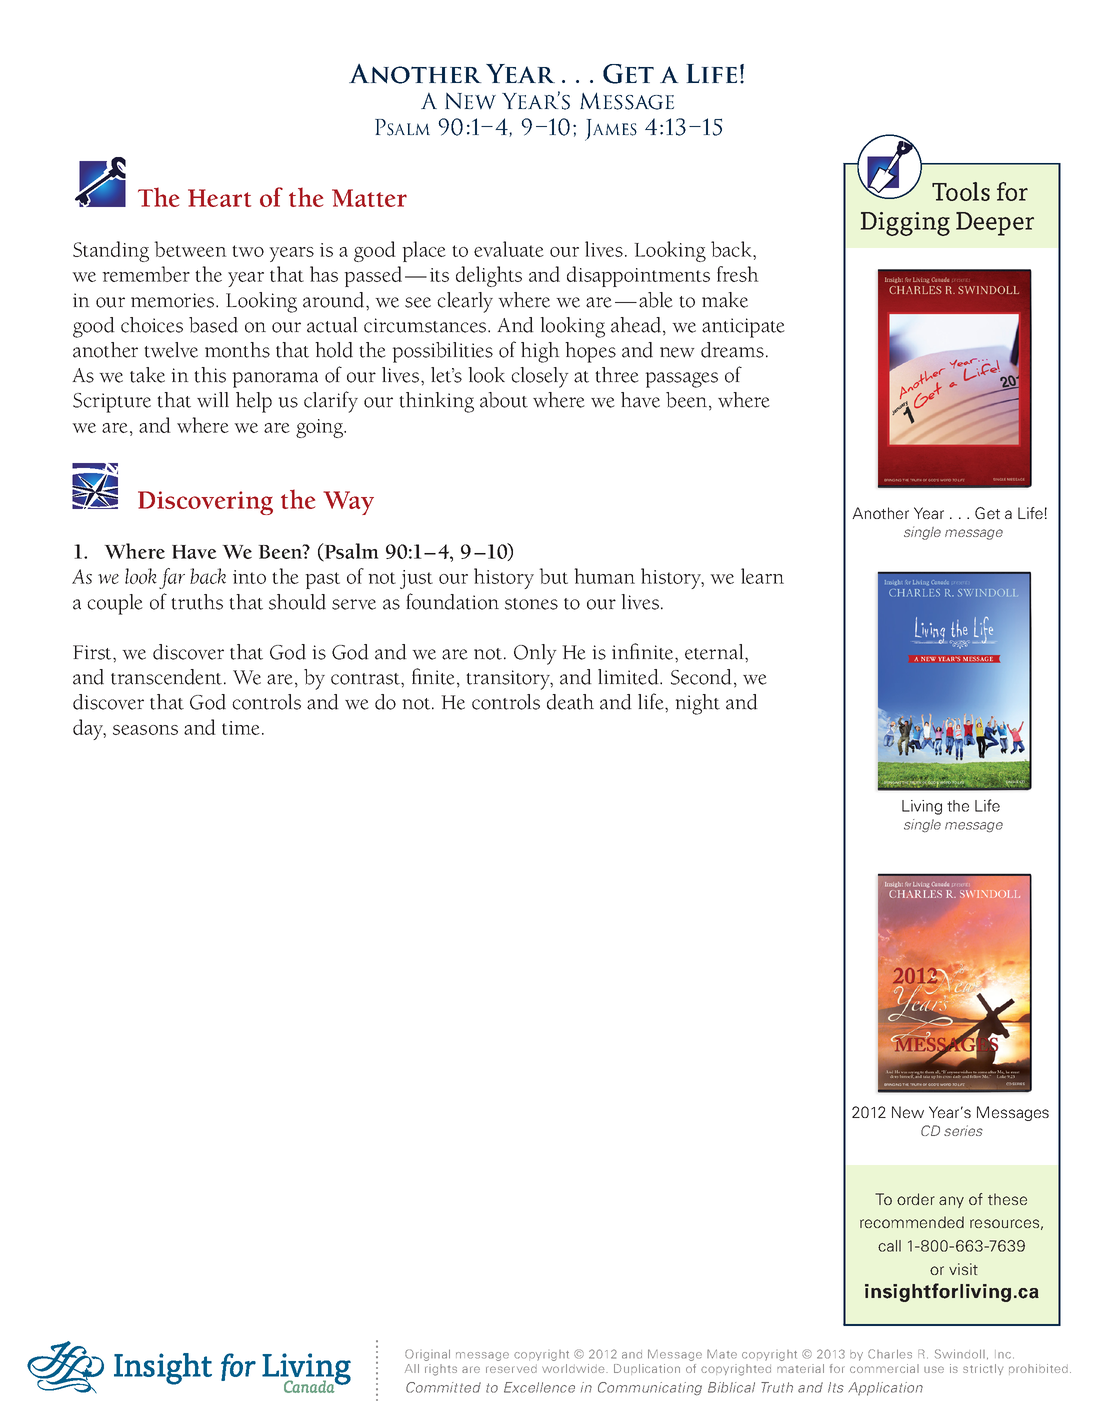 This document has height=1420, width=1097. I want to click on death, so click(570, 702).
